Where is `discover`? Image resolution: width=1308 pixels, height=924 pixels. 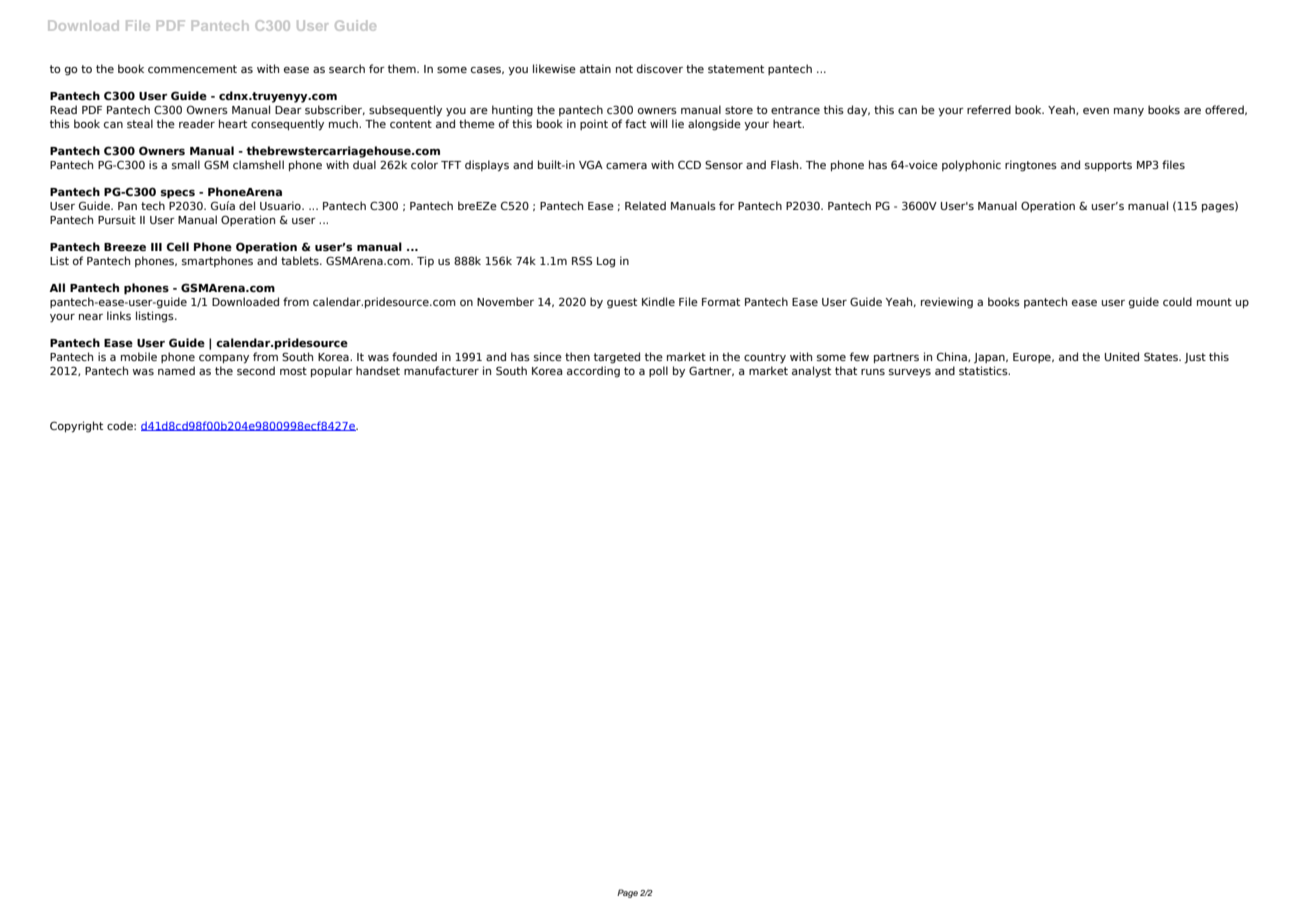 discover is located at coordinates (660, 68).
